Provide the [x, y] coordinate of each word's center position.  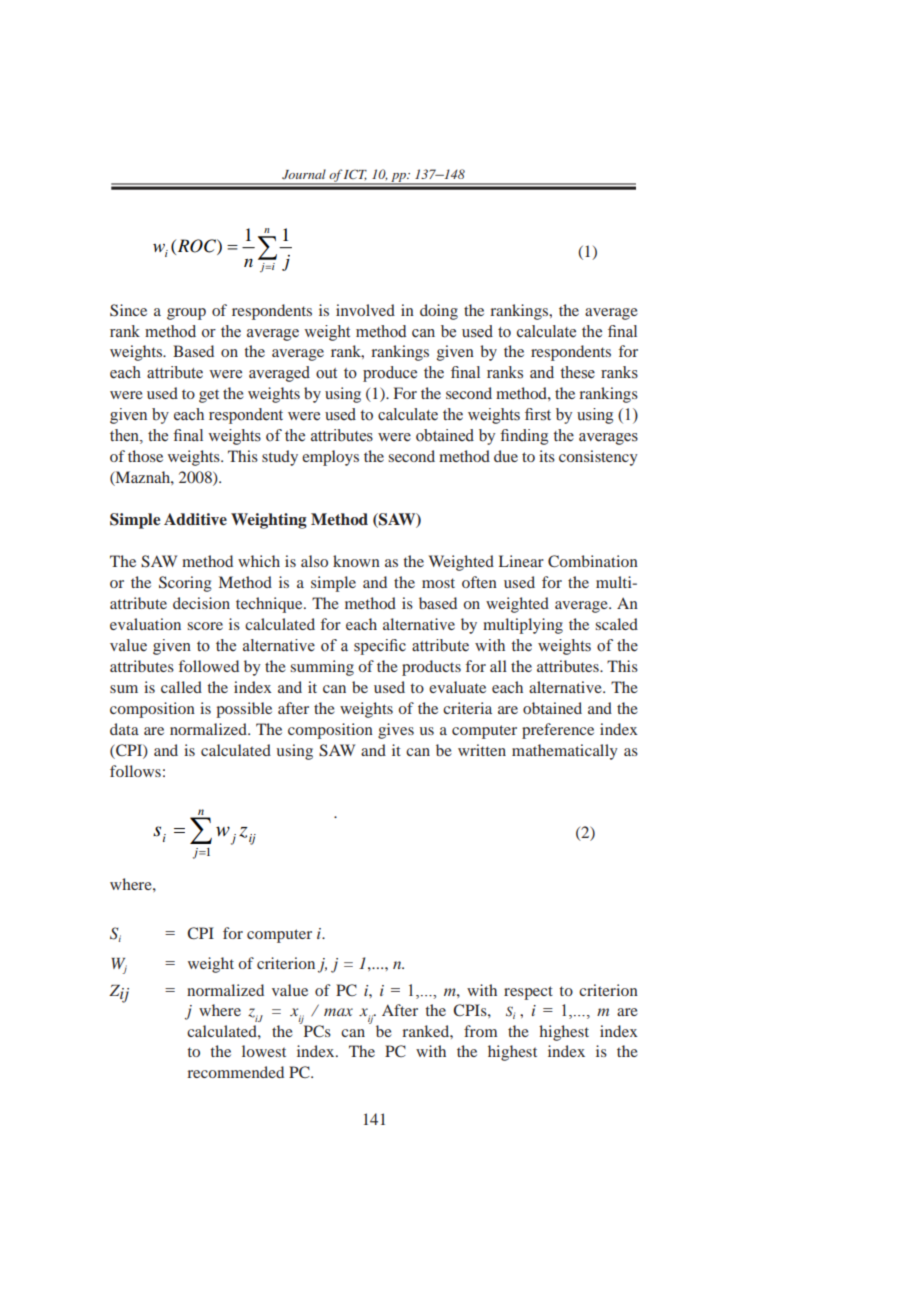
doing [439, 312]
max [338, 1012]
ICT [354, 175]
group [186, 314]
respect [528, 993]
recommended [235, 1072]
